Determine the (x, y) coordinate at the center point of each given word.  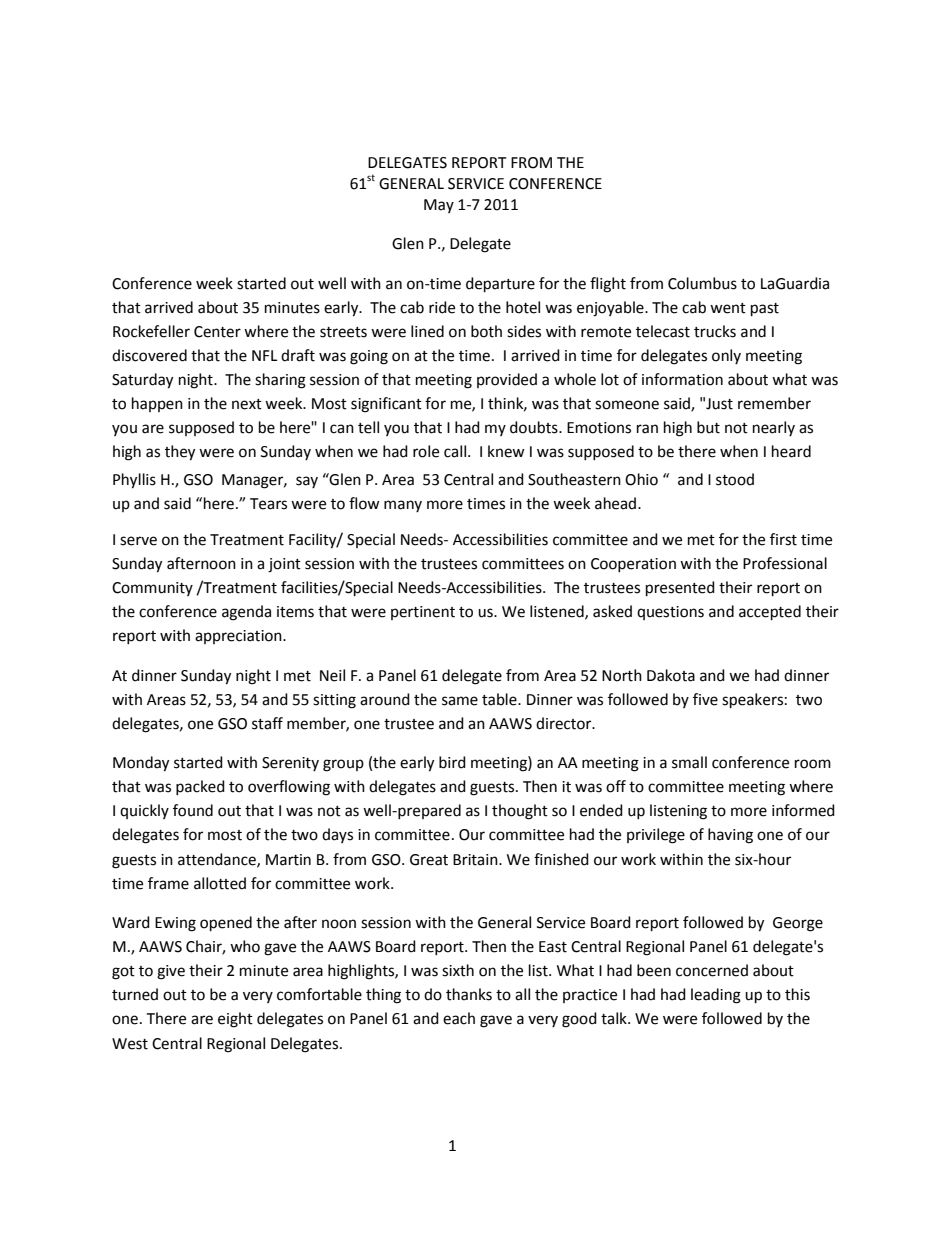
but (708, 427)
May (439, 206)
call (456, 451)
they (180, 453)
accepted (770, 613)
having (730, 836)
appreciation (239, 637)
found (193, 810)
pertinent (423, 613)
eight (235, 1020)
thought (520, 812)
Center (217, 332)
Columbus (702, 283)
